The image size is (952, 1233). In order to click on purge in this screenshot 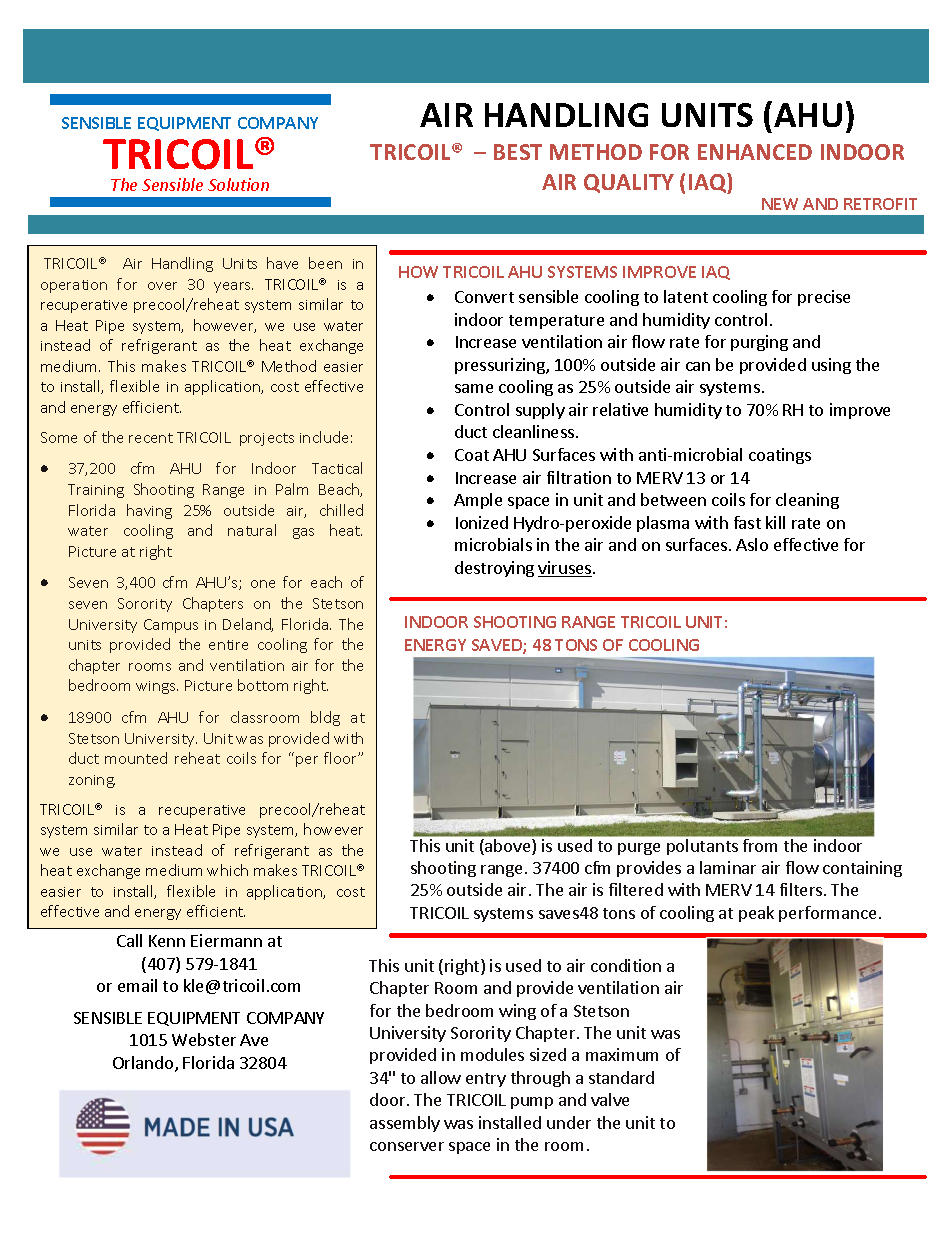, I will do `click(639, 849)`.
